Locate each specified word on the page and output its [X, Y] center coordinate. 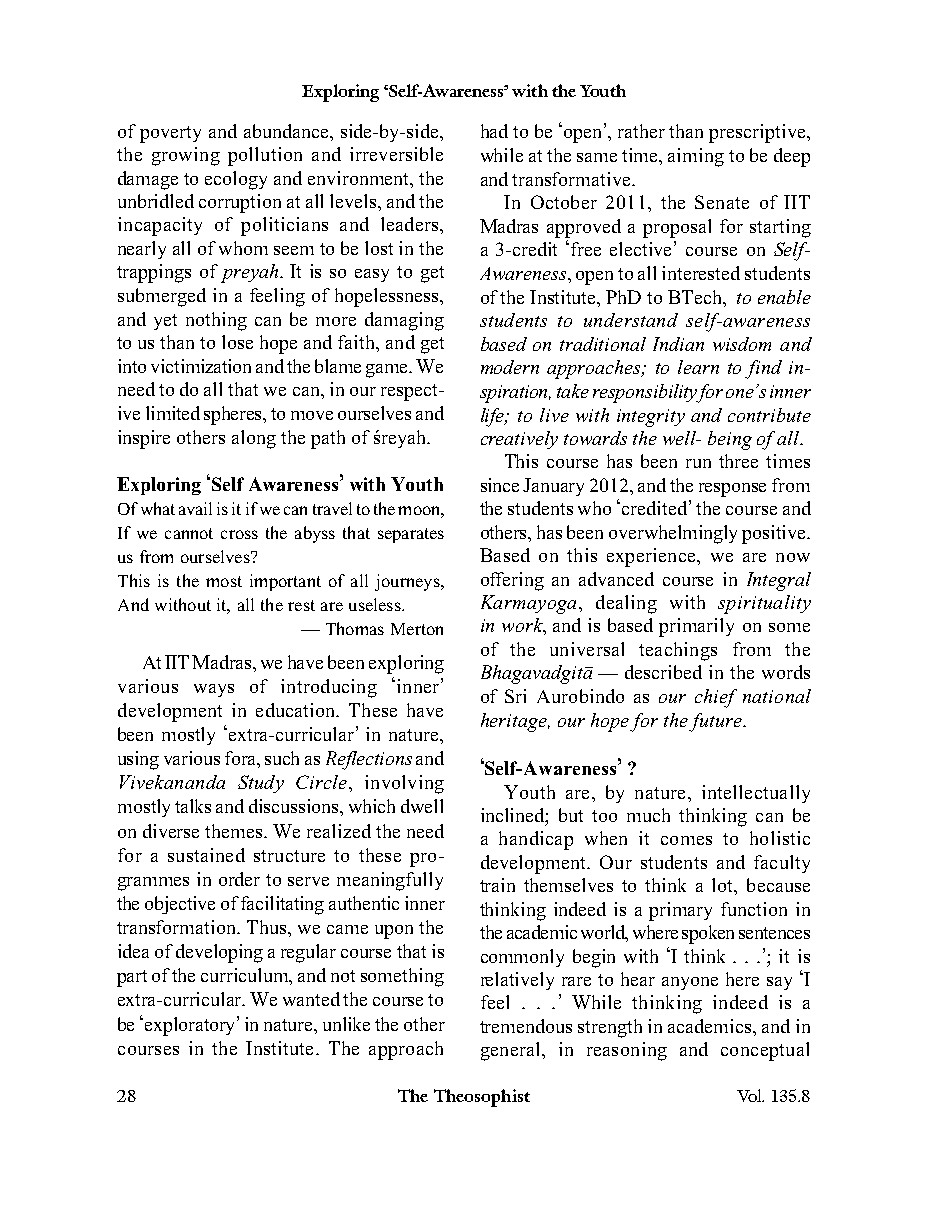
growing [186, 156]
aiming [696, 157]
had [494, 131]
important [285, 582]
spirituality [764, 604]
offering [512, 581]
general [512, 1051]
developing [219, 953]
